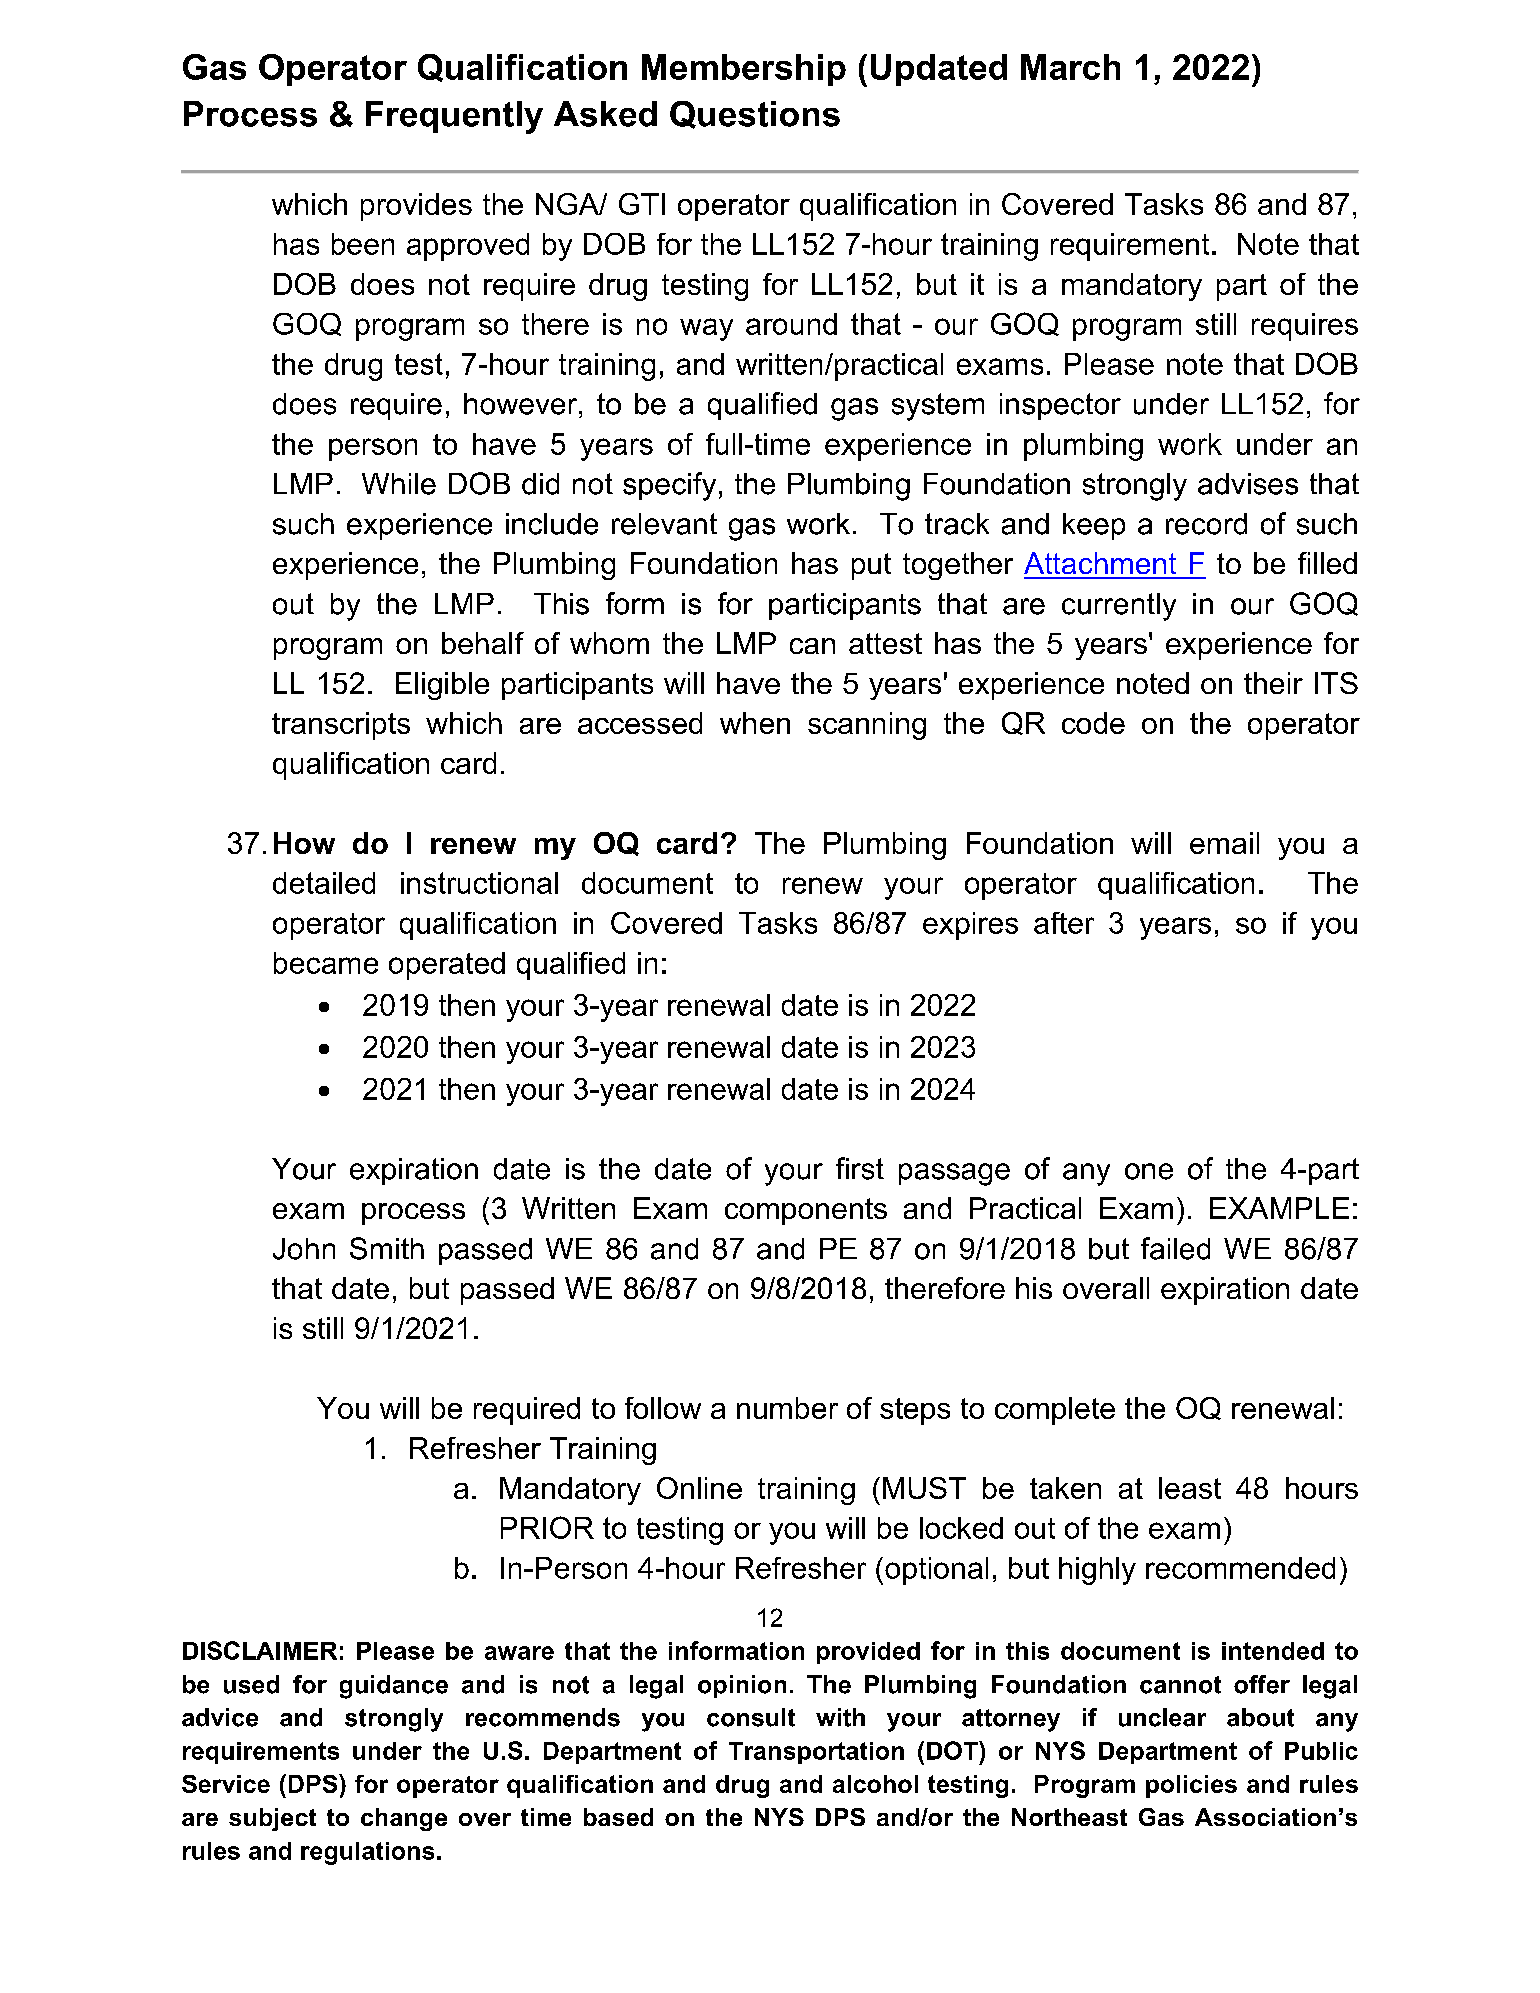 This image has width=1540, height=1993. What do you see at coordinates (1064, 923) in the image?
I see `after` at bounding box center [1064, 923].
